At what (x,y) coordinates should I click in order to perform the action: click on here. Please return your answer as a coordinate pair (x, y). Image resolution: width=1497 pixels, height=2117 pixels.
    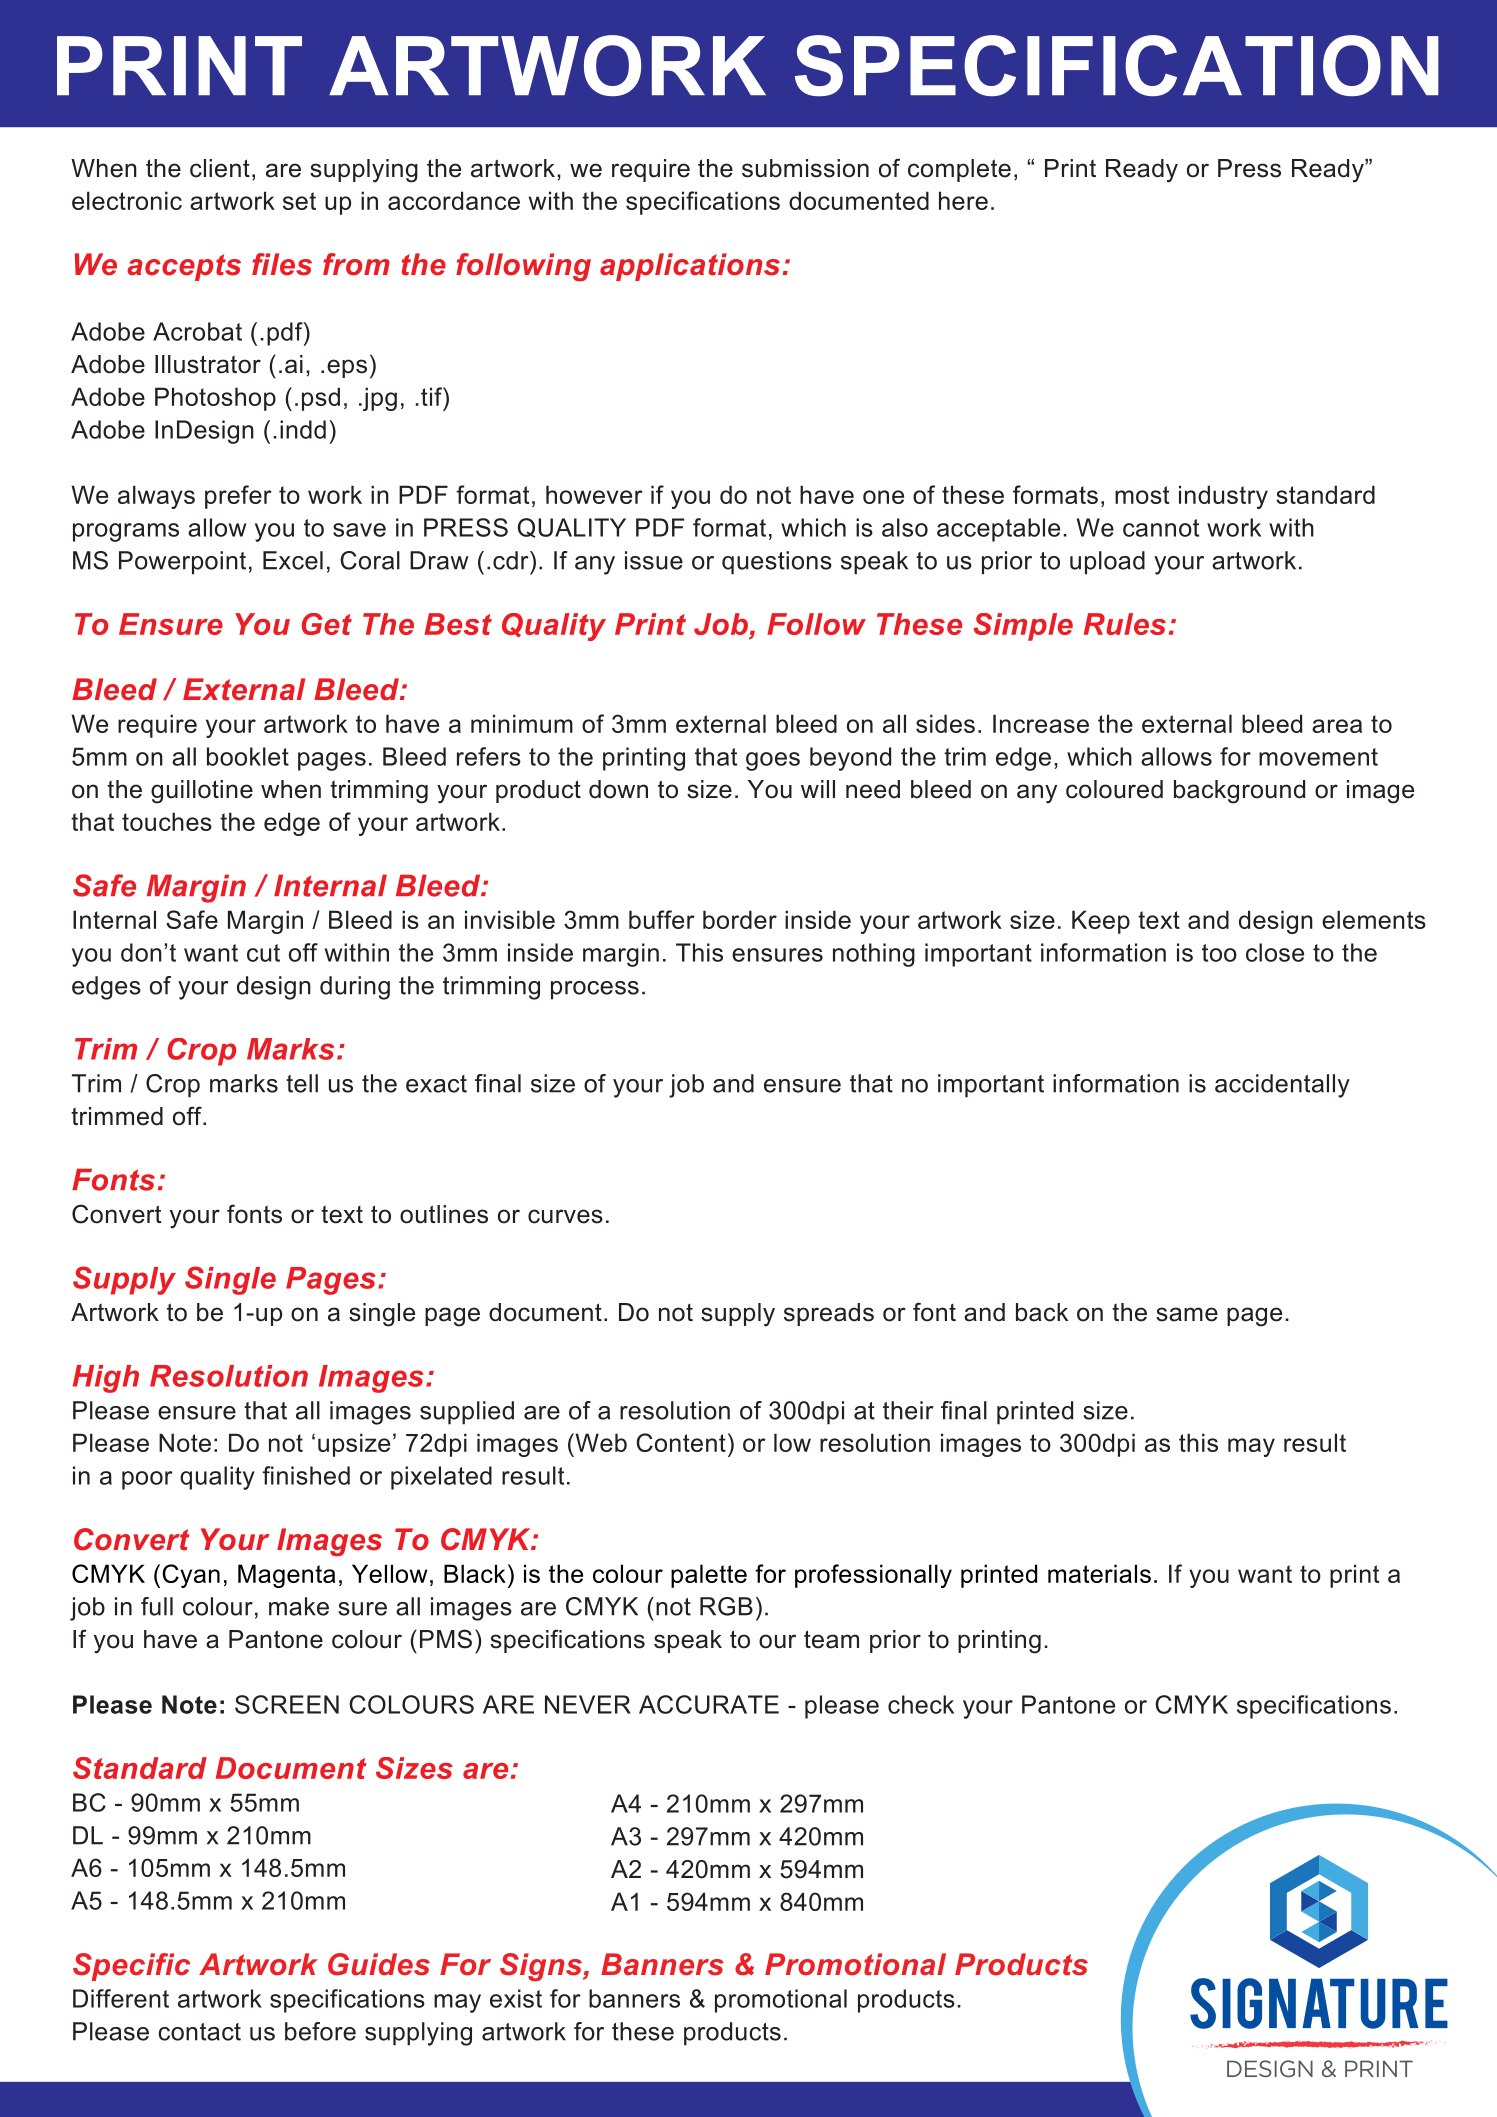
    Looking at the image, I should click on (963, 200).
